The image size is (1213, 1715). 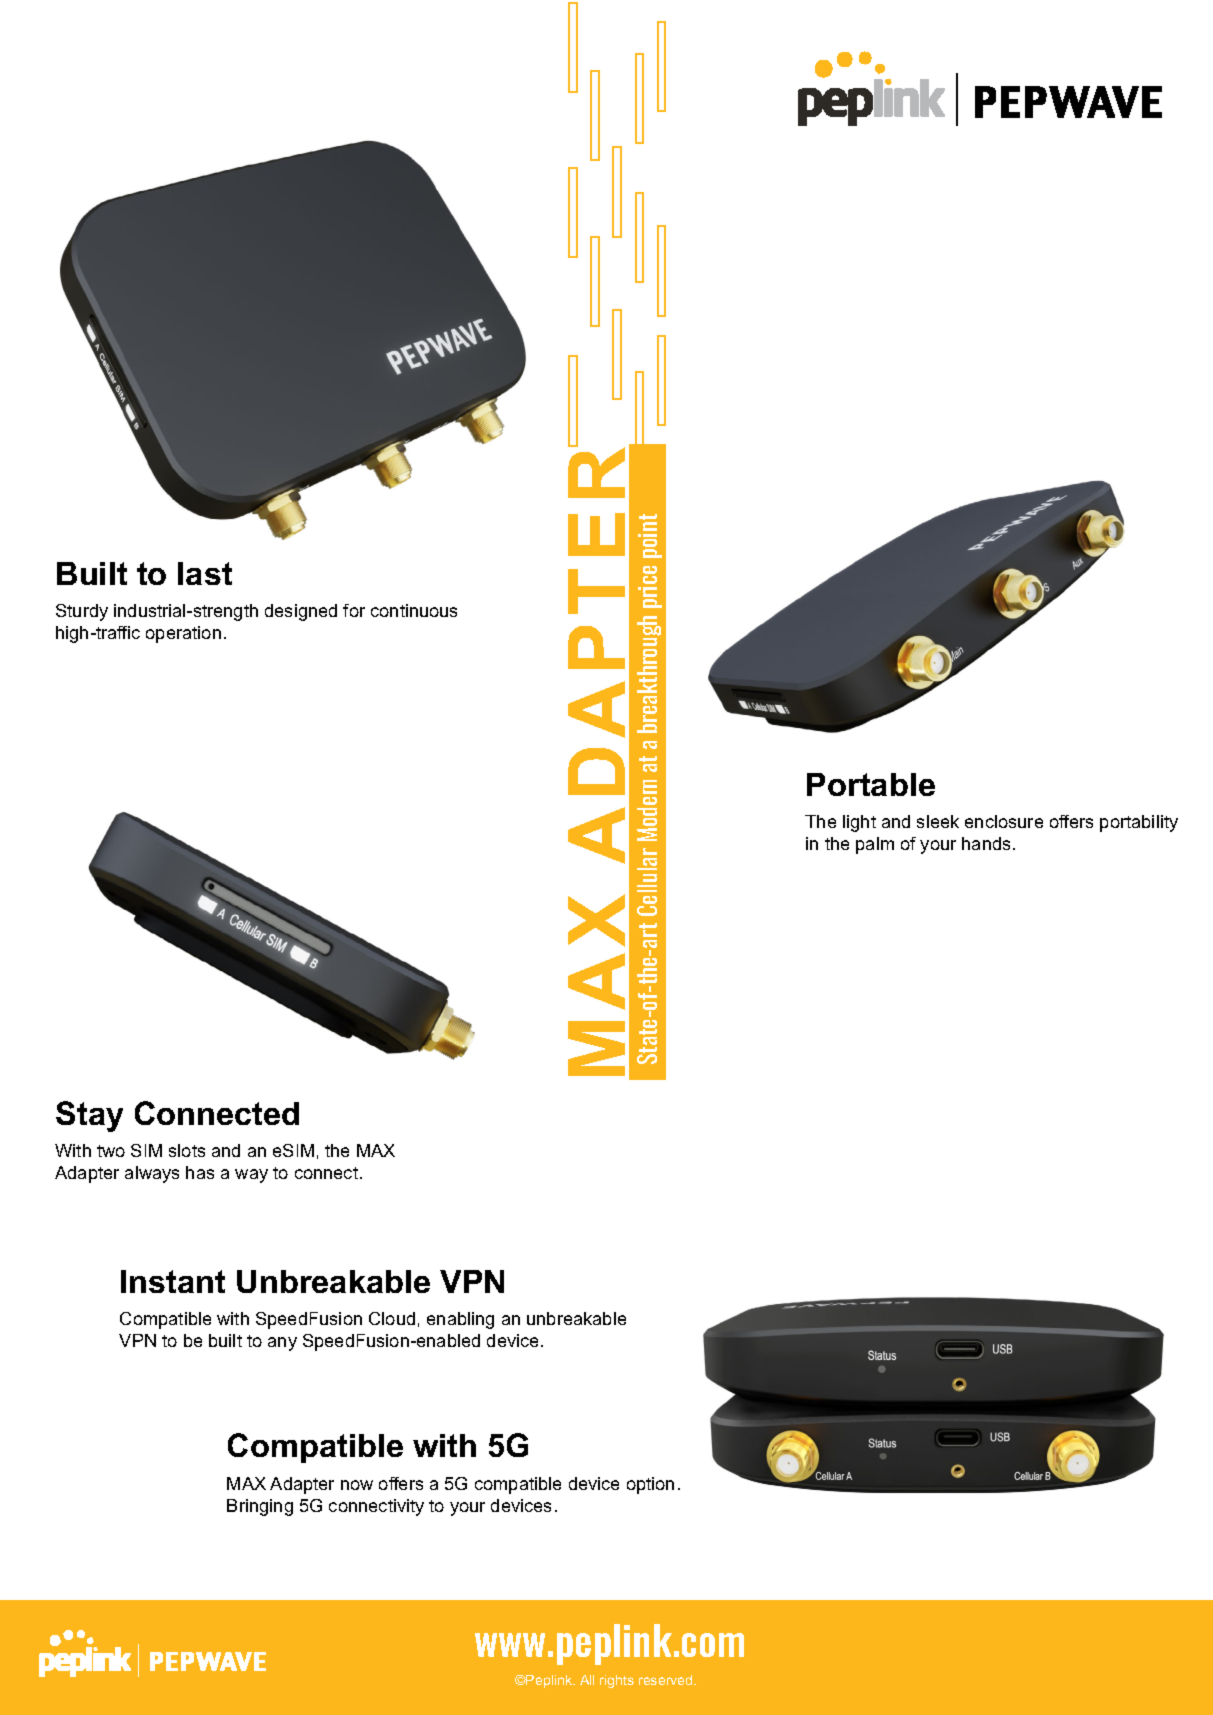 What do you see at coordinates (187, 1150) in the page?
I see `slots` at bounding box center [187, 1150].
